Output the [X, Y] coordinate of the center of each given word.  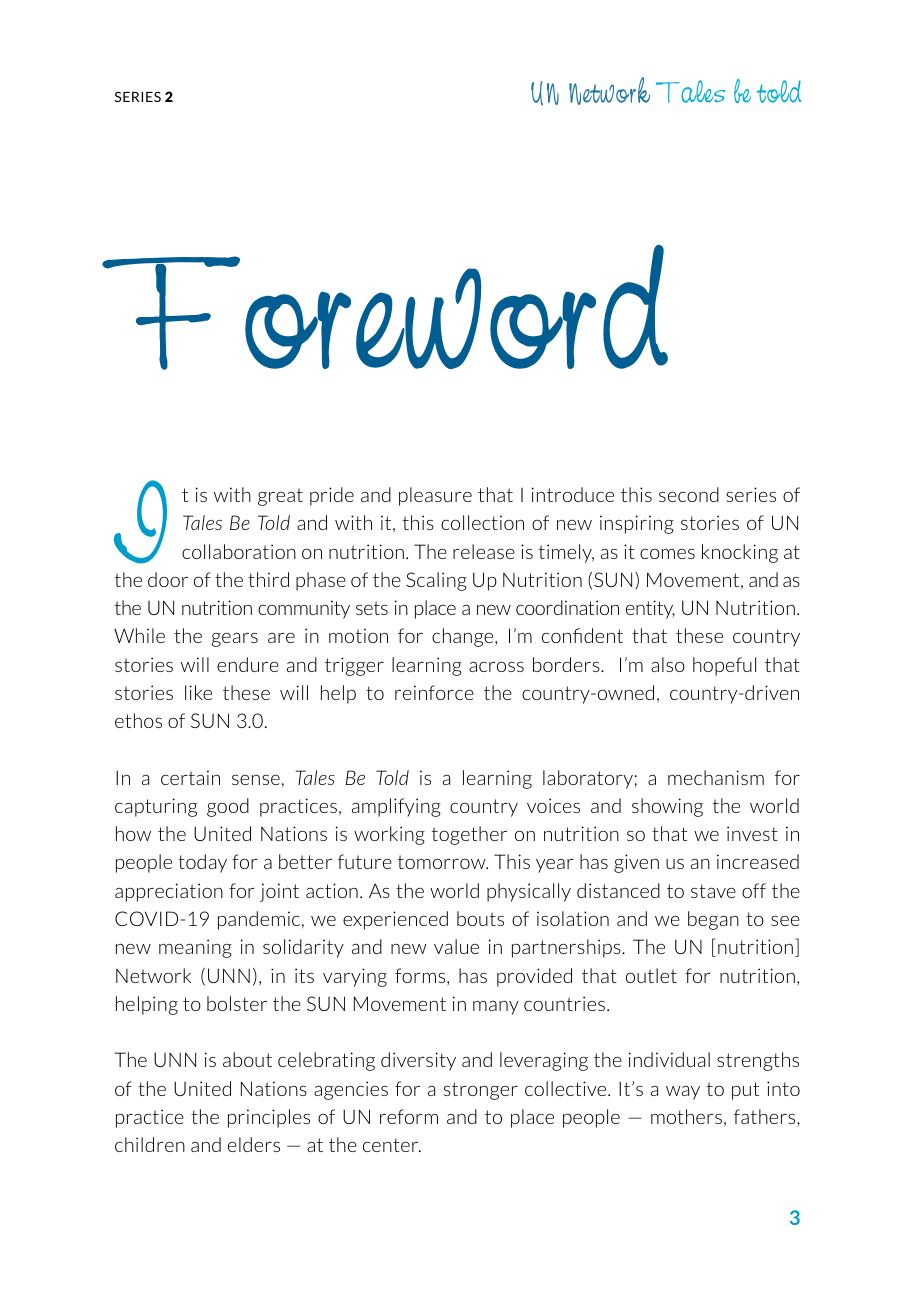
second [689, 494]
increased [758, 861]
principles [269, 1118]
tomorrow [443, 862]
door [168, 579]
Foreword [385, 307]
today [202, 863]
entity [650, 609]
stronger [481, 1091]
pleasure [435, 496]
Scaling [436, 581]
